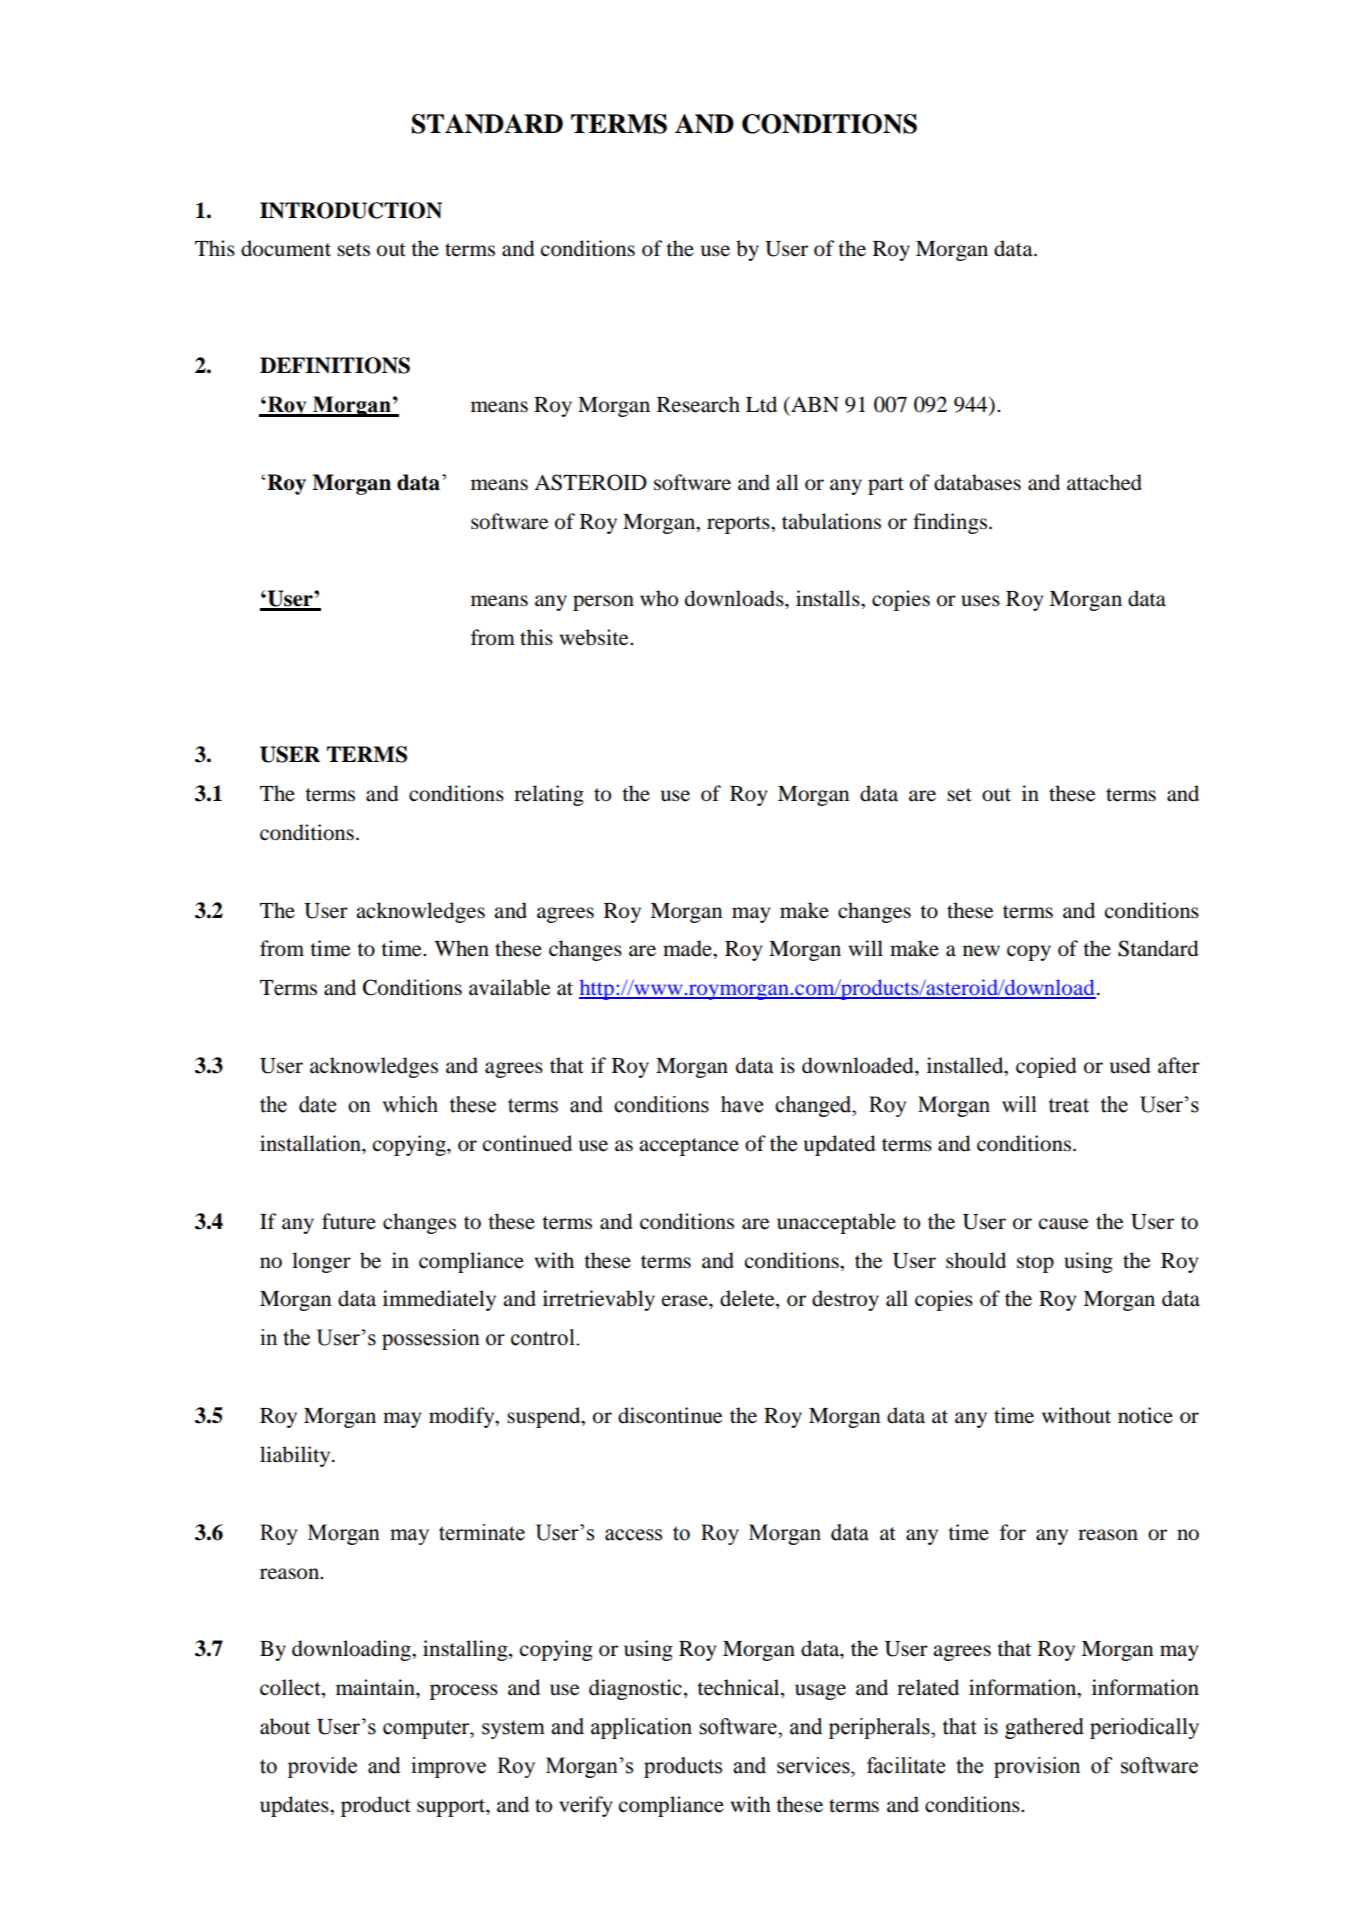 This screenshot has height=1926, width=1362. I want to click on attached, so click(1104, 482).
